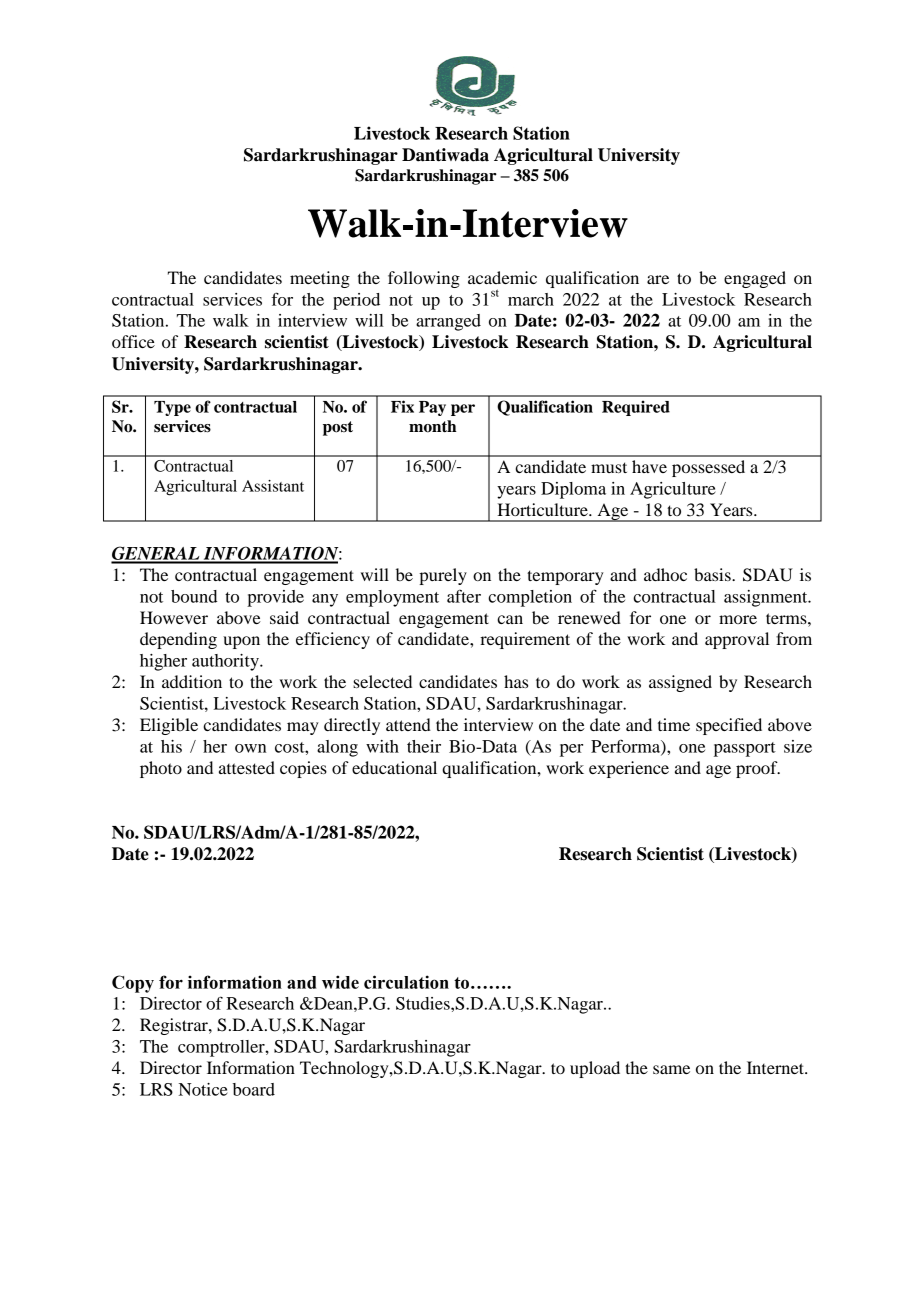  What do you see at coordinates (543, 509) in the image?
I see `Horticulture` at bounding box center [543, 509].
